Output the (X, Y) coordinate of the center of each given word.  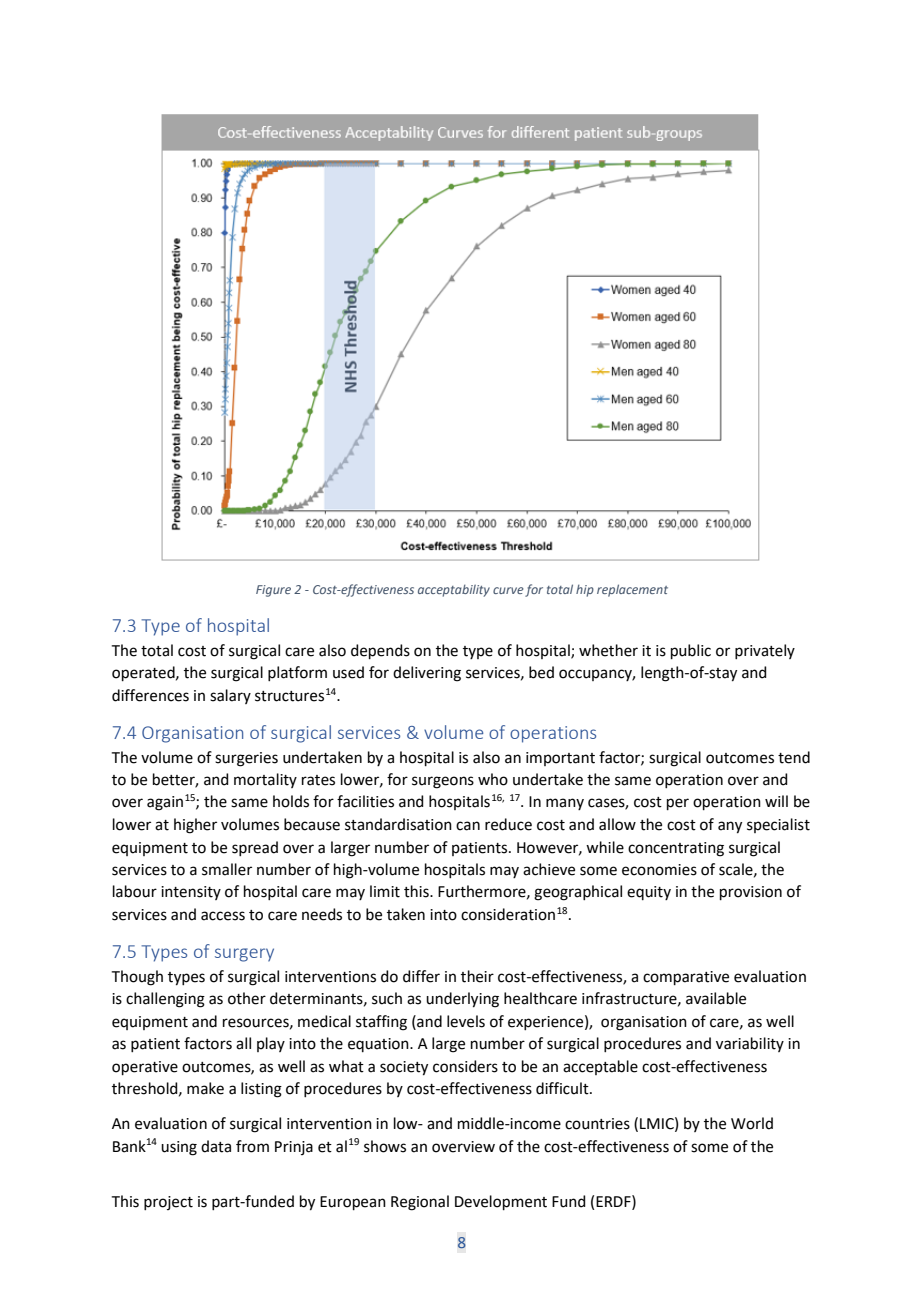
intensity (191, 893)
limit (385, 891)
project (168, 1203)
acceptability (454, 590)
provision (751, 893)
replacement (632, 590)
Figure (273, 591)
